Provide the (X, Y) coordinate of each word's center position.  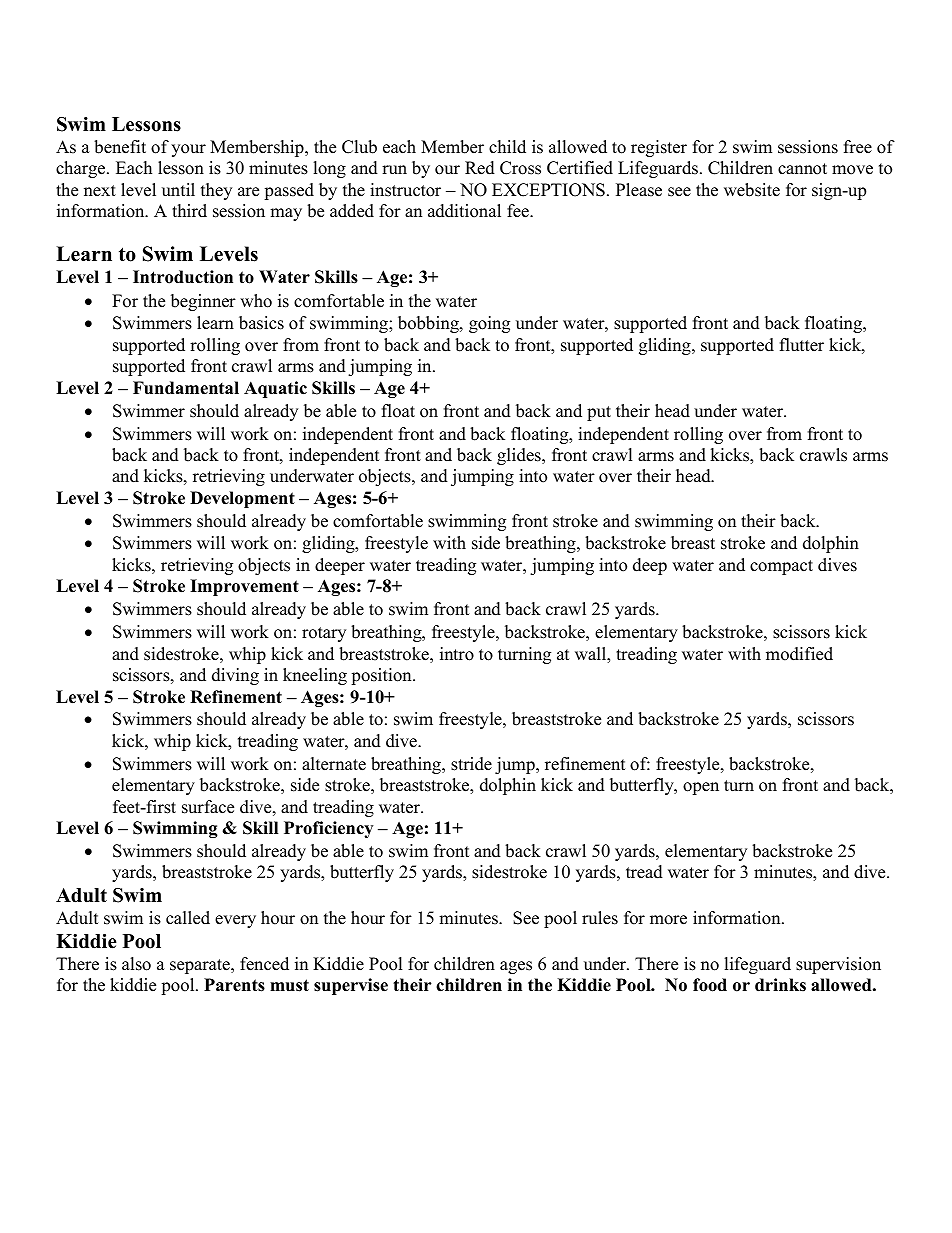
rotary (324, 634)
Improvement (244, 587)
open (701, 788)
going (489, 324)
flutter (802, 345)
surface (208, 807)
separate (201, 966)
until (178, 190)
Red (480, 168)
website (752, 190)
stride (471, 764)
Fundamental (186, 388)
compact (781, 567)
